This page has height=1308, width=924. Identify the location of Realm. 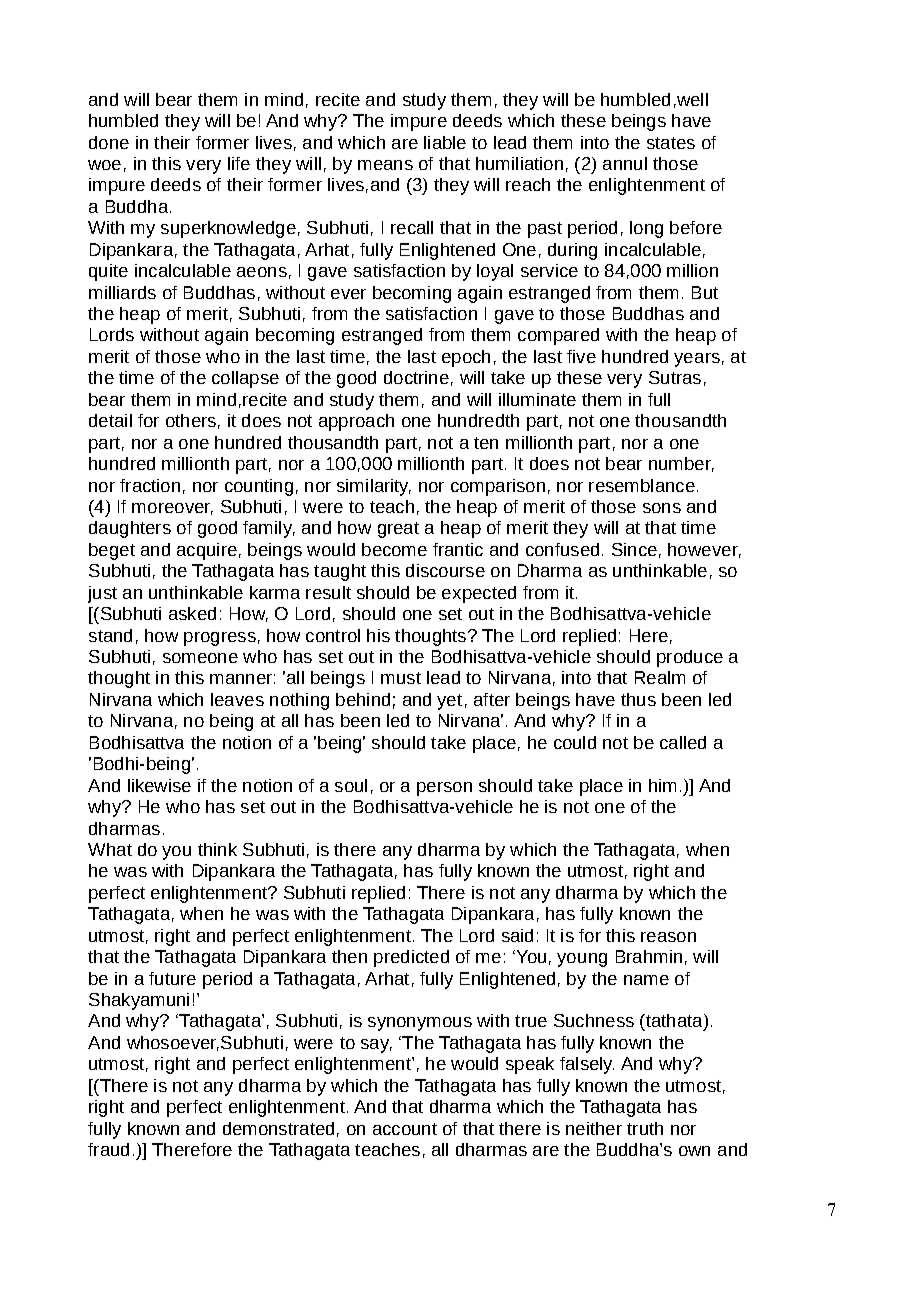
(660, 677).
